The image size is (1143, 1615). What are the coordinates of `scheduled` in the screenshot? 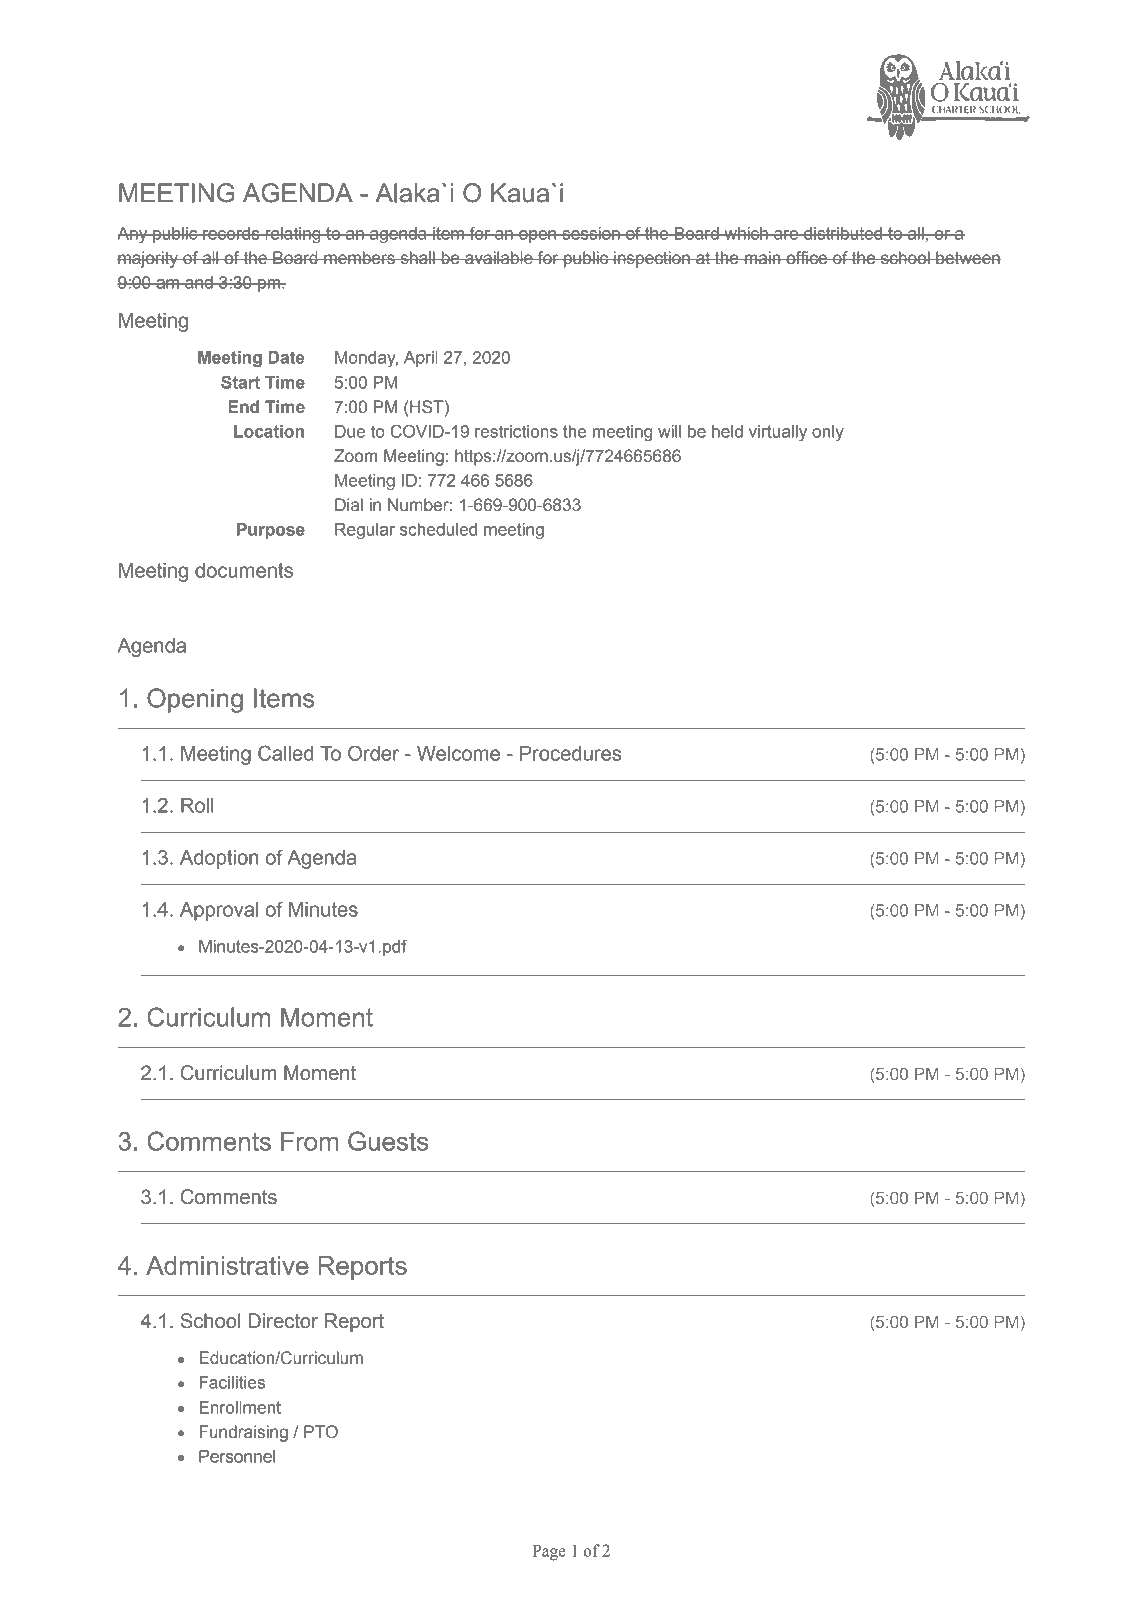 It's located at (438, 529).
